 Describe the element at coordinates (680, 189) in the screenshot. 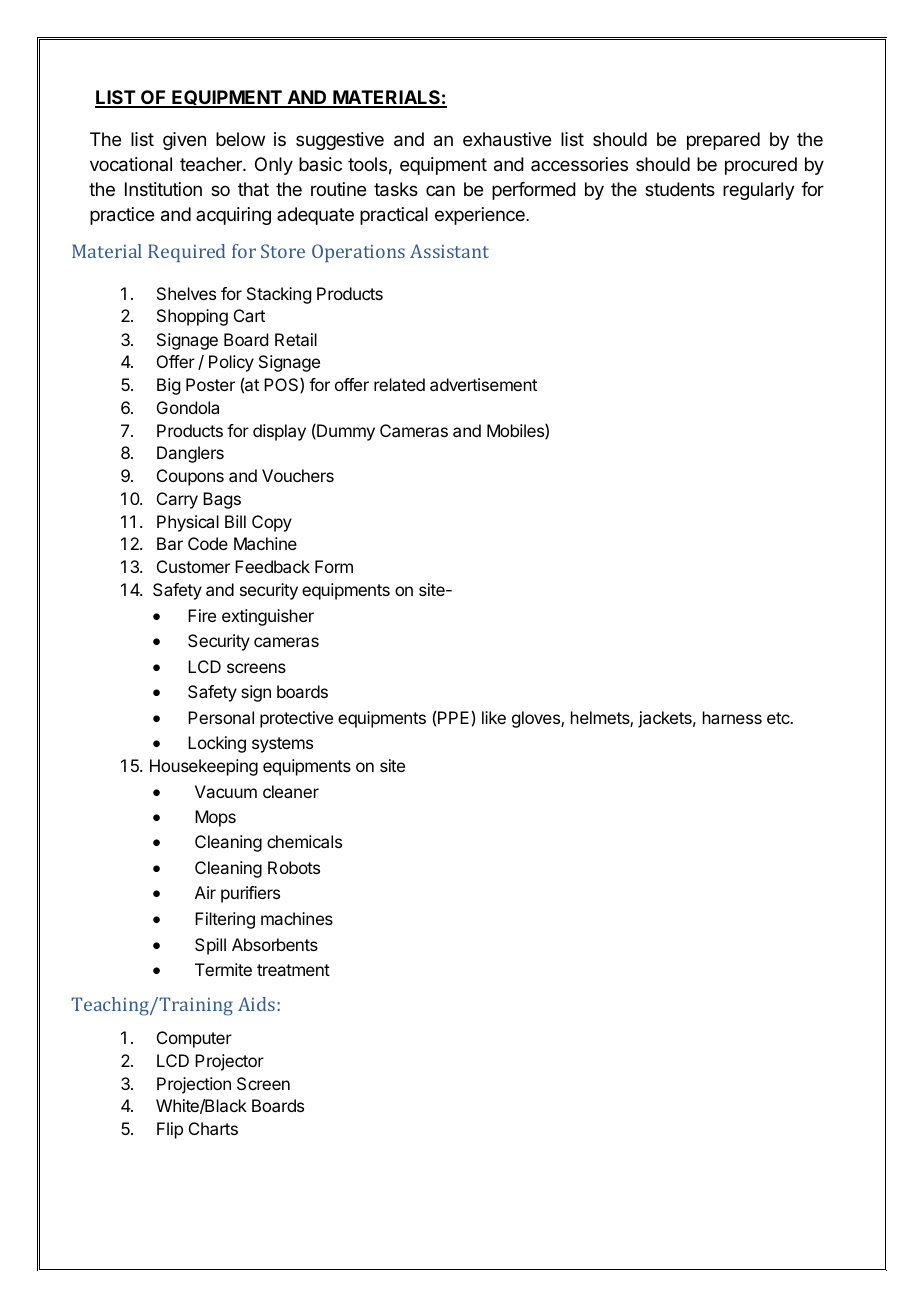

I see `students` at that location.
